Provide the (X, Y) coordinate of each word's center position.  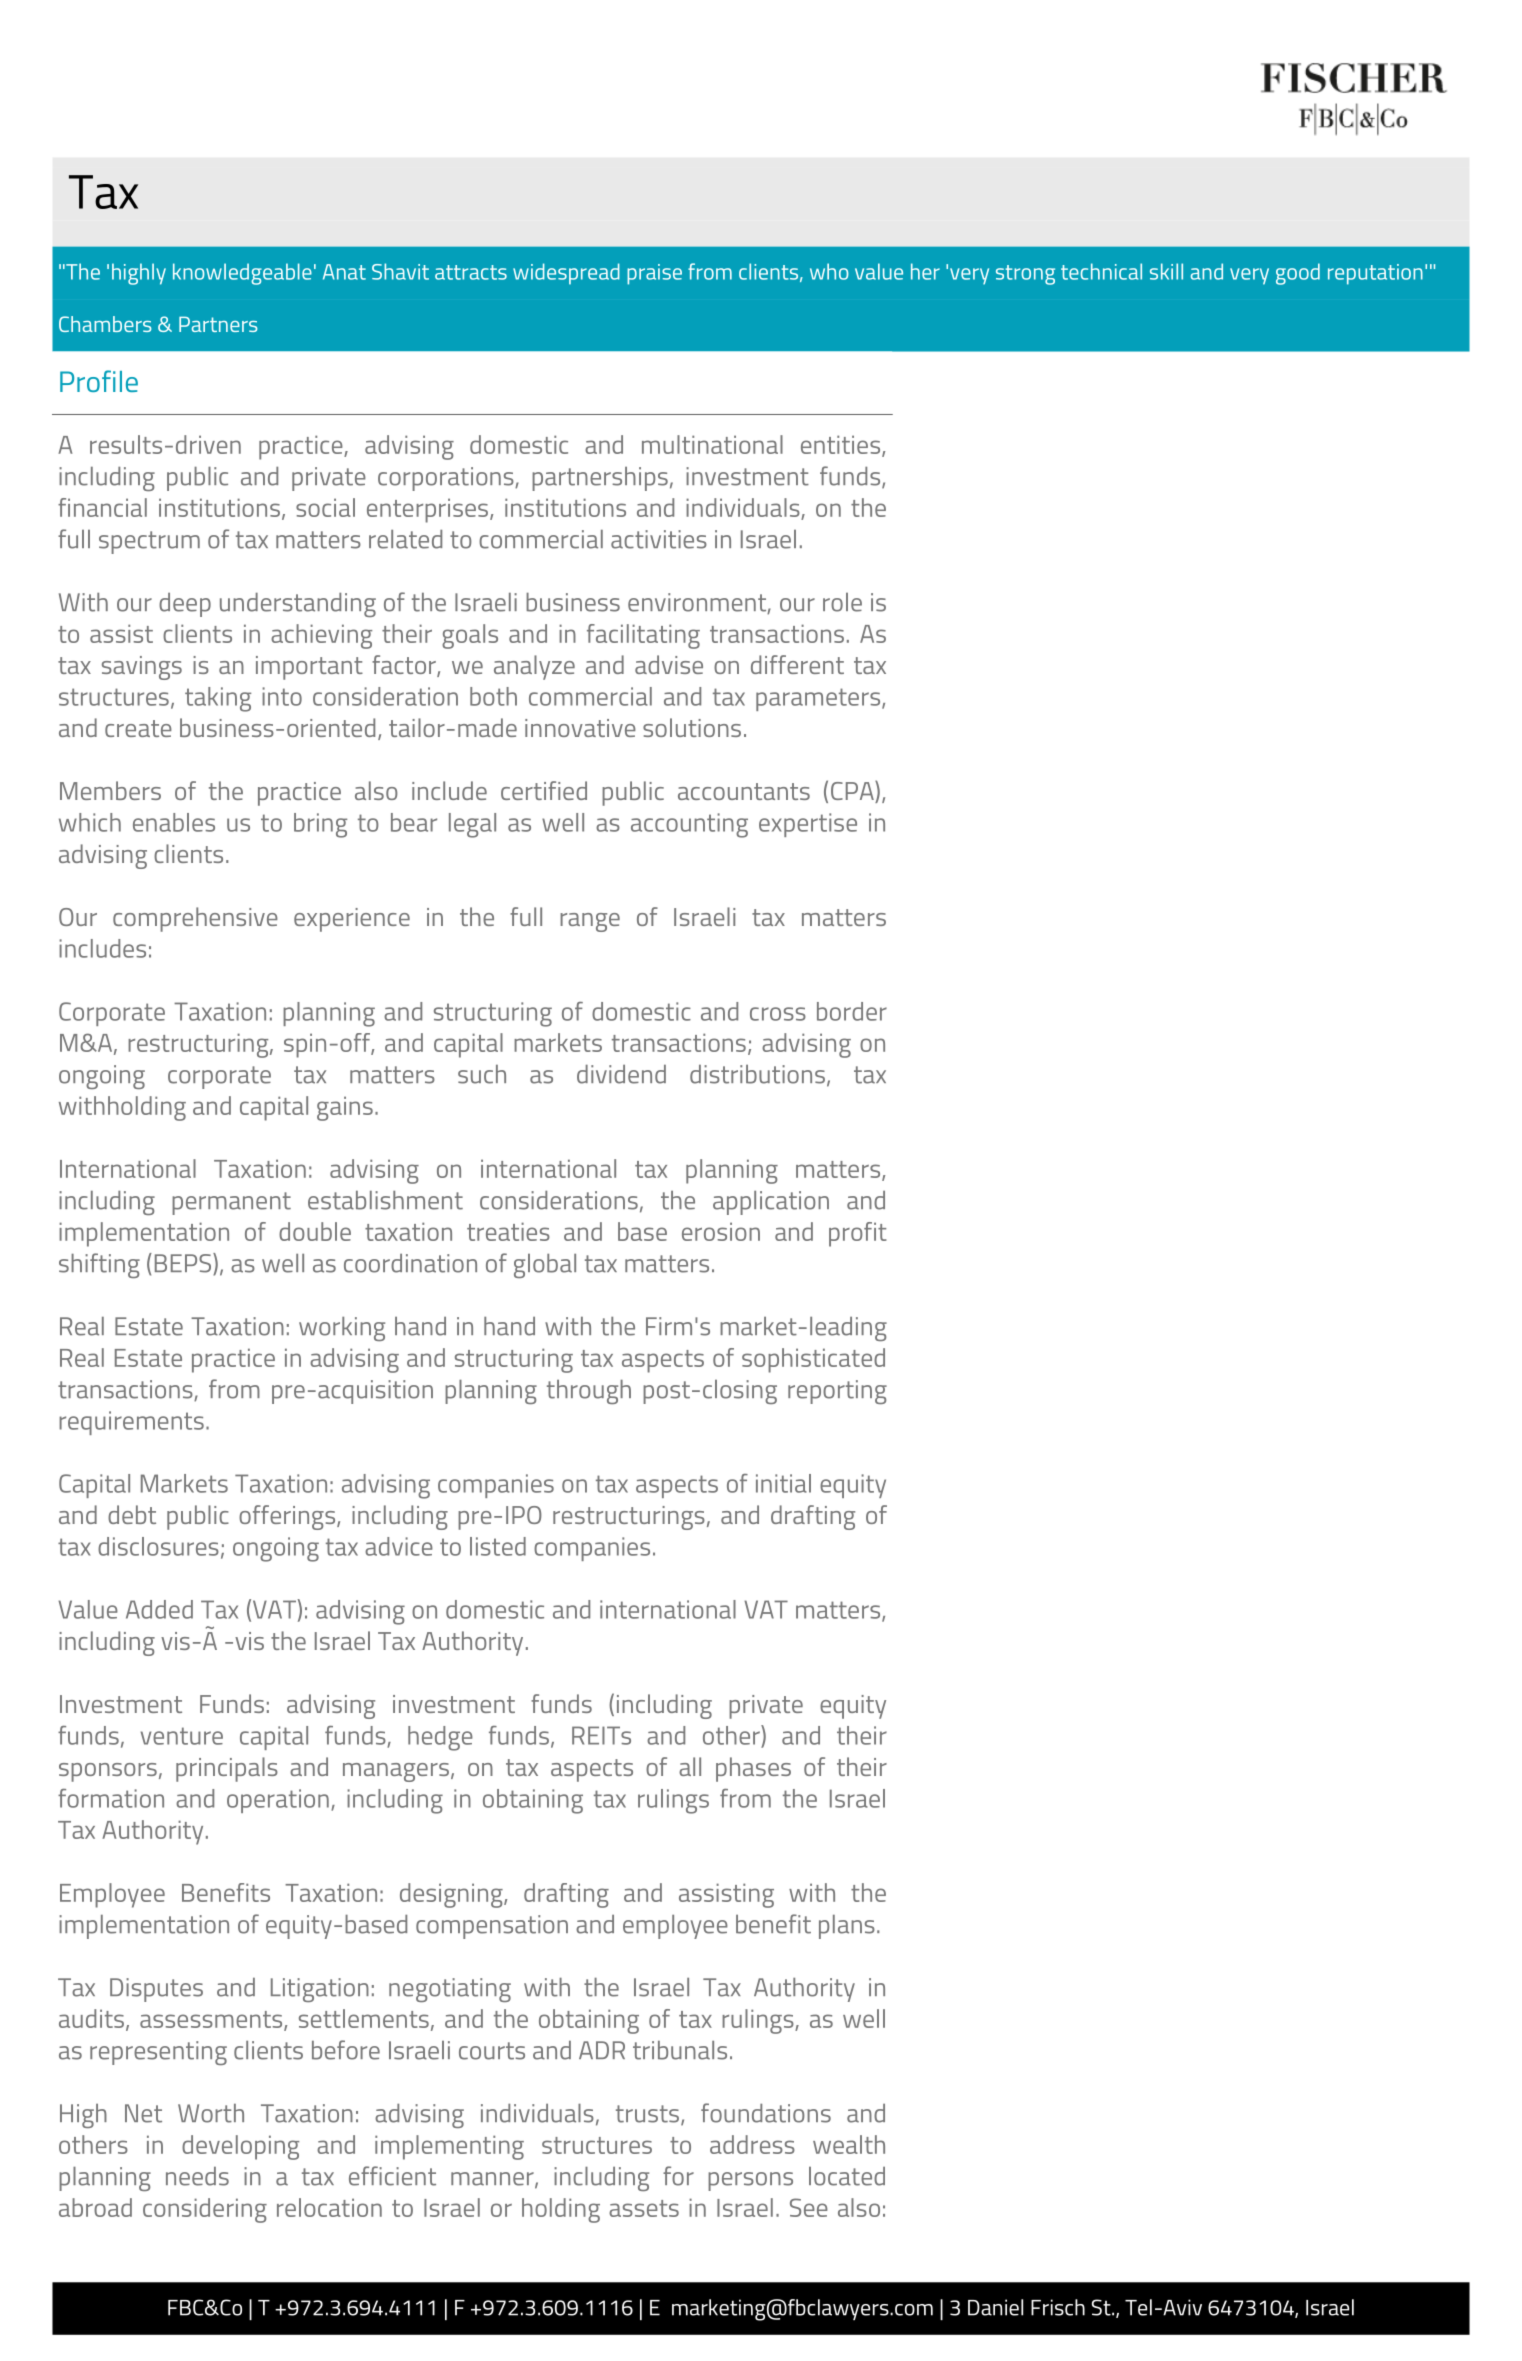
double (315, 1231)
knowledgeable (242, 274)
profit (858, 1234)
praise (654, 274)
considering (205, 2210)
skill (1166, 271)
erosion (721, 1231)
